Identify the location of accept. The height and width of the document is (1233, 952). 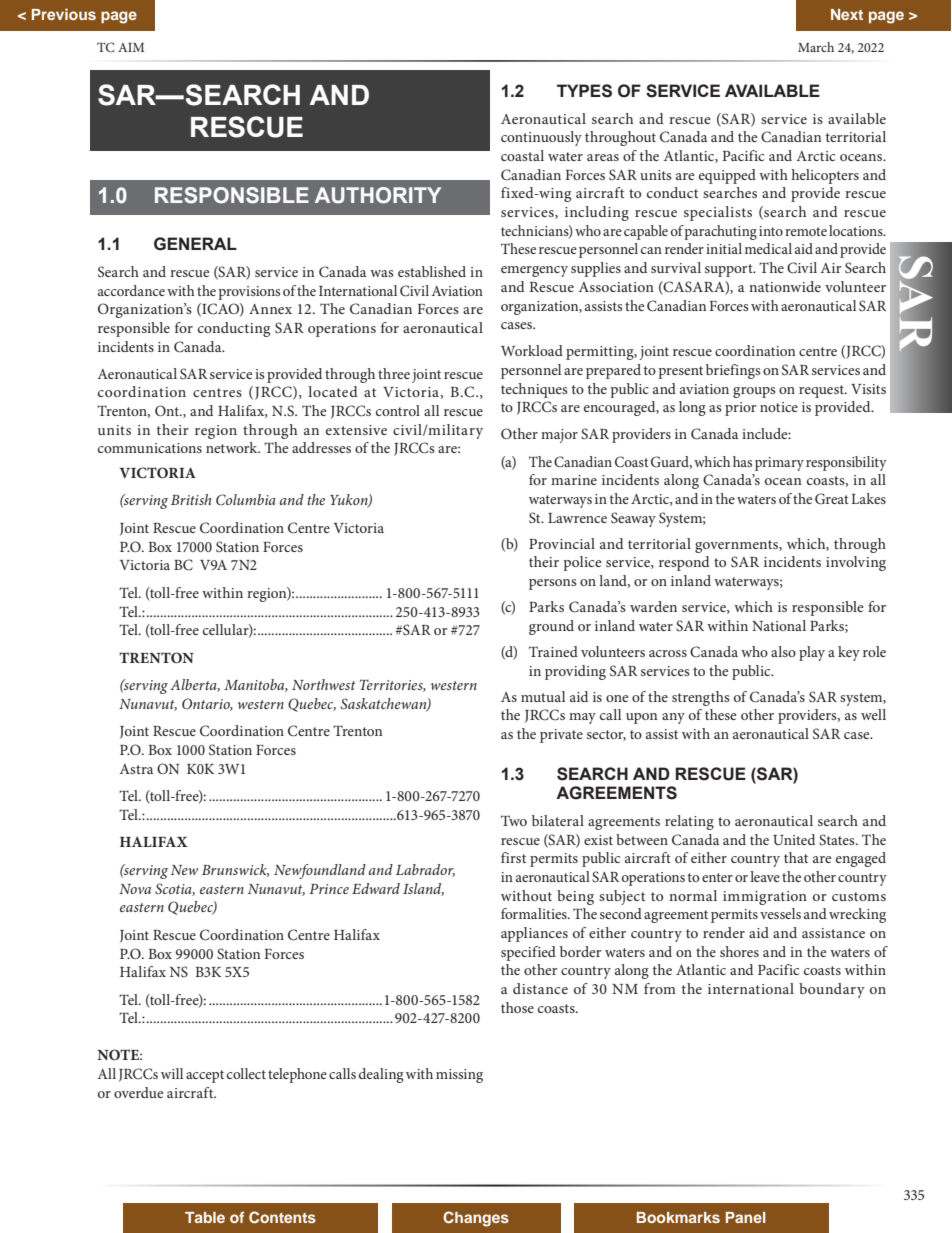
(205, 1076).
